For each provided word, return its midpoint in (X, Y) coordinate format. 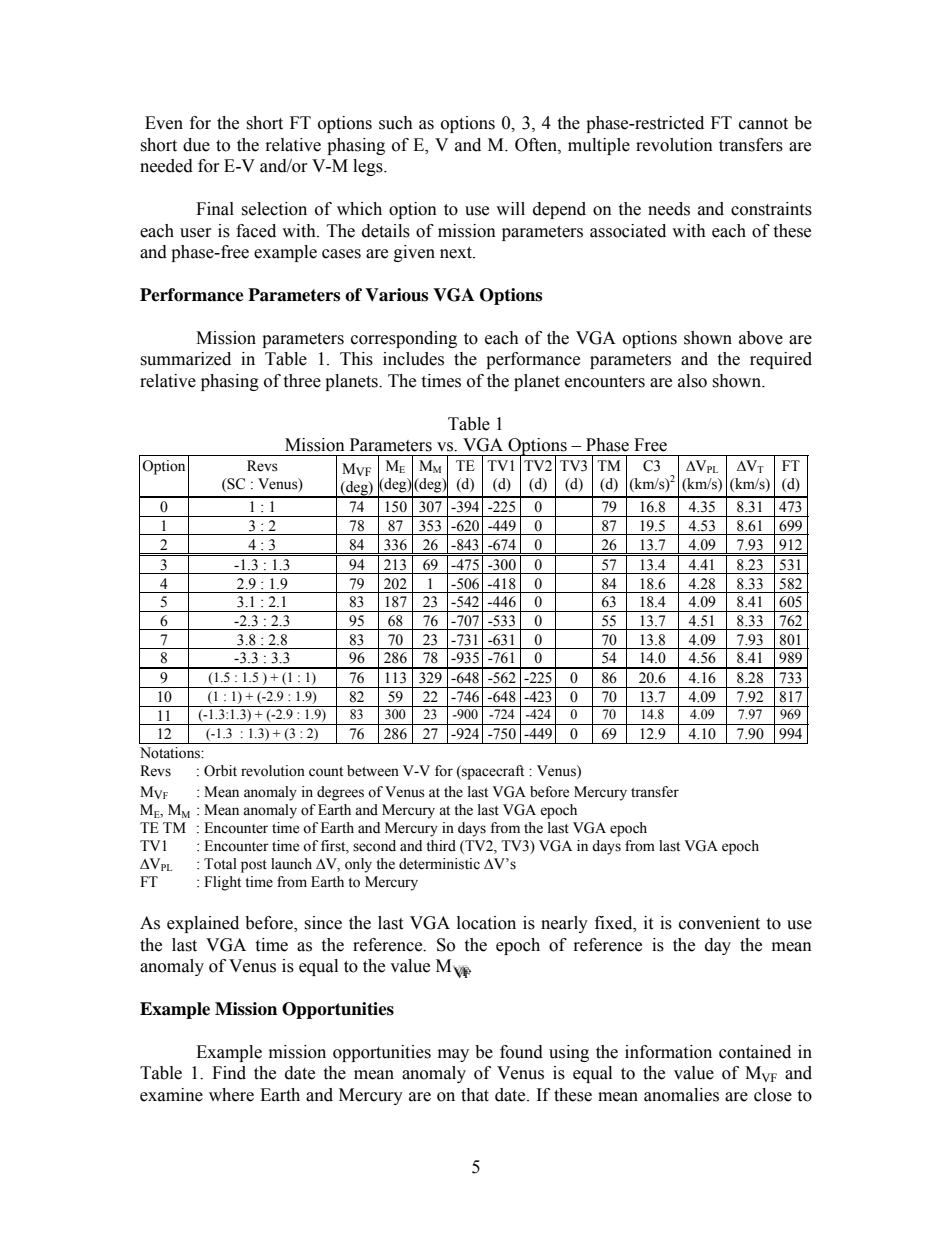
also (692, 381)
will (510, 208)
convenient (719, 923)
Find (229, 1073)
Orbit (220, 771)
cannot (763, 124)
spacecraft (492, 772)
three (302, 381)
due (196, 145)
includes (413, 359)
